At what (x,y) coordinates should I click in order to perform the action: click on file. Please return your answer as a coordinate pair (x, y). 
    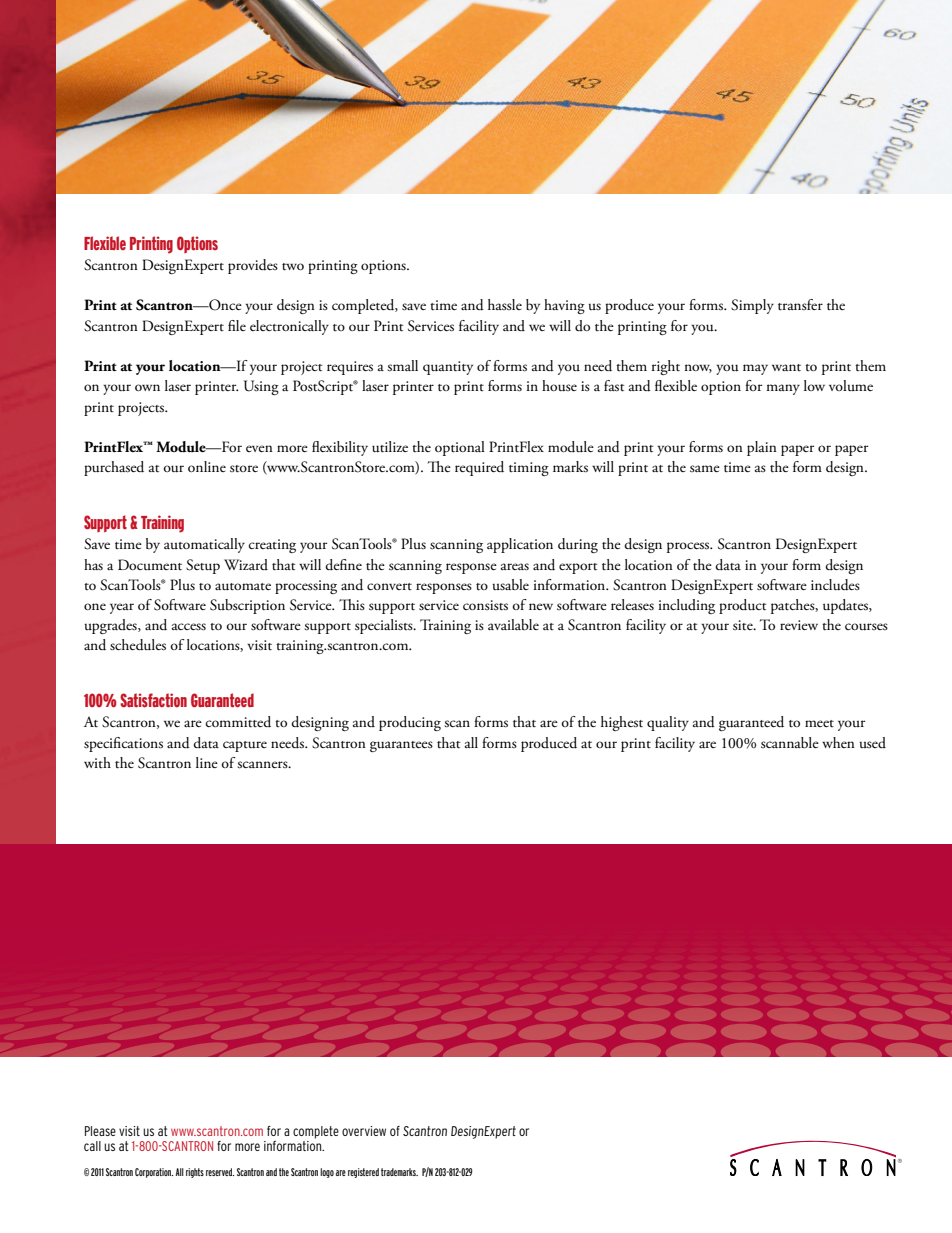
    Looking at the image, I should click on (237, 325).
